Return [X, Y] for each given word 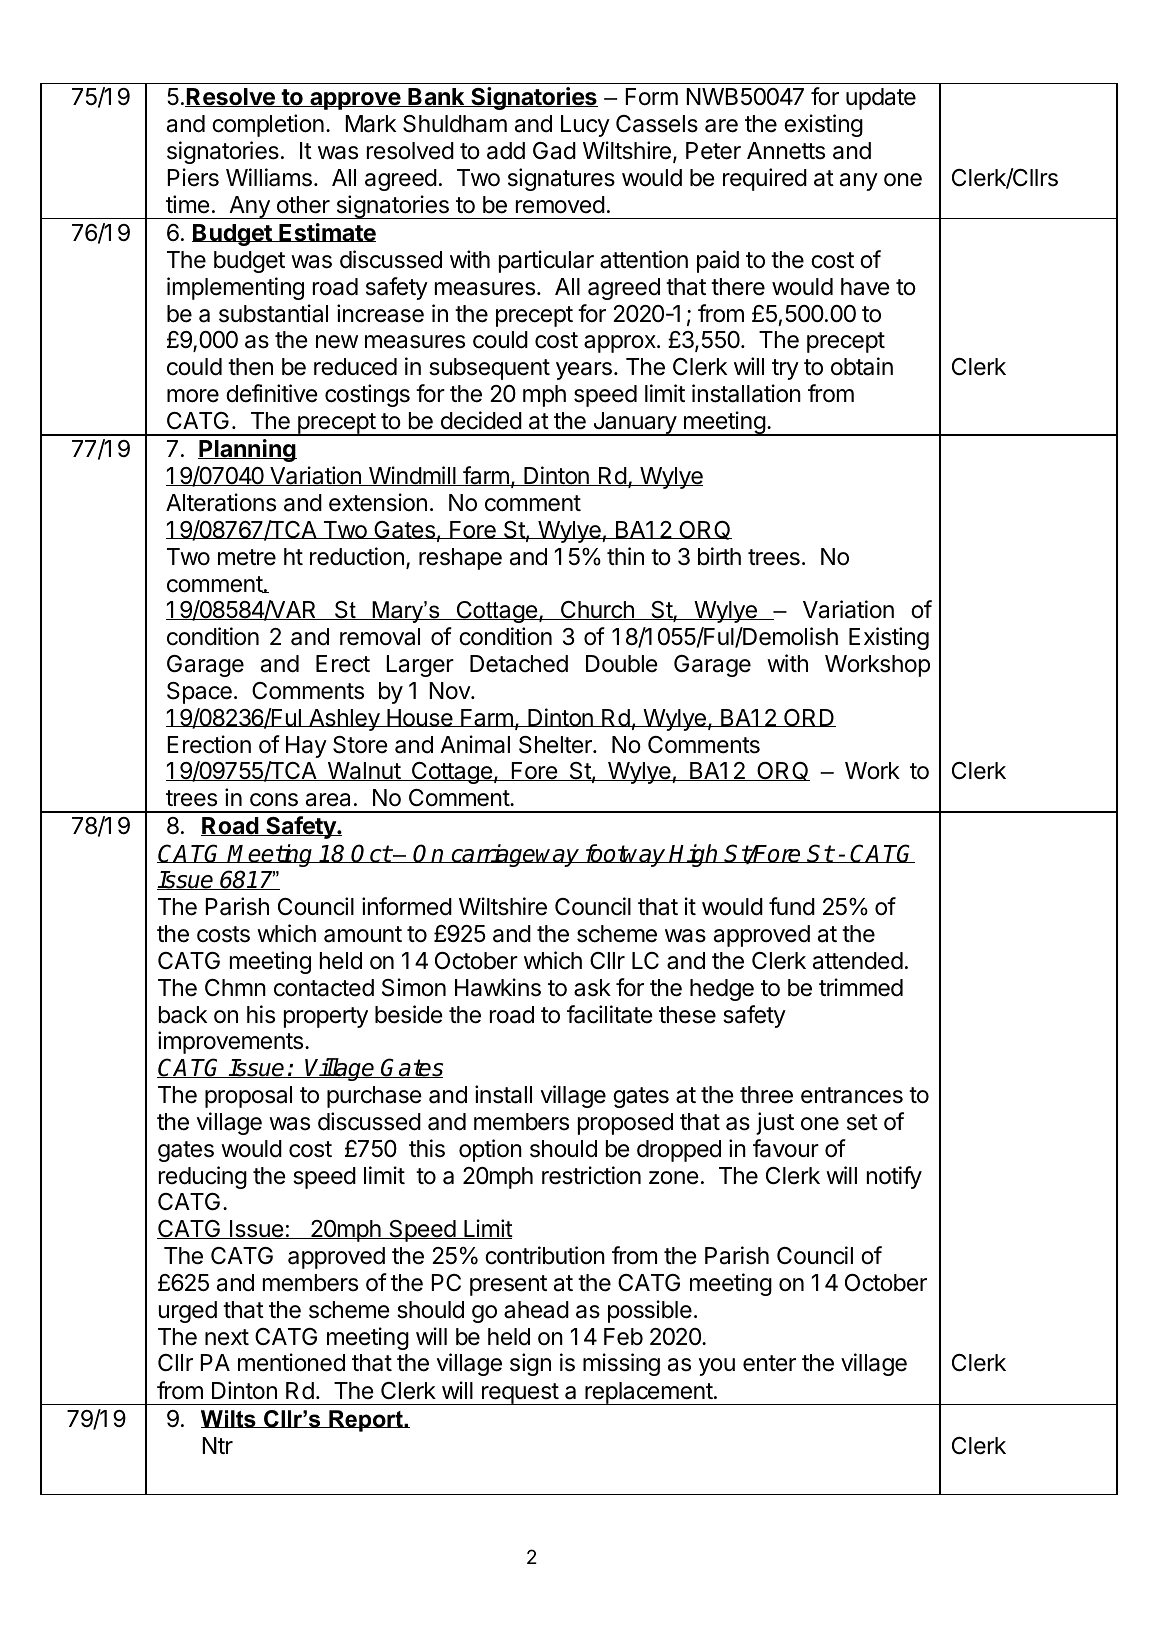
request [520, 1394]
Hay [306, 747]
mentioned [291, 1362]
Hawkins [498, 987]
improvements [232, 1042]
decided [481, 420]
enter [769, 1363]
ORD [809, 718]
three [766, 1095]
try [785, 369]
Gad [554, 151]
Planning [247, 450]
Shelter [556, 745]
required [765, 179]
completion [268, 125]
